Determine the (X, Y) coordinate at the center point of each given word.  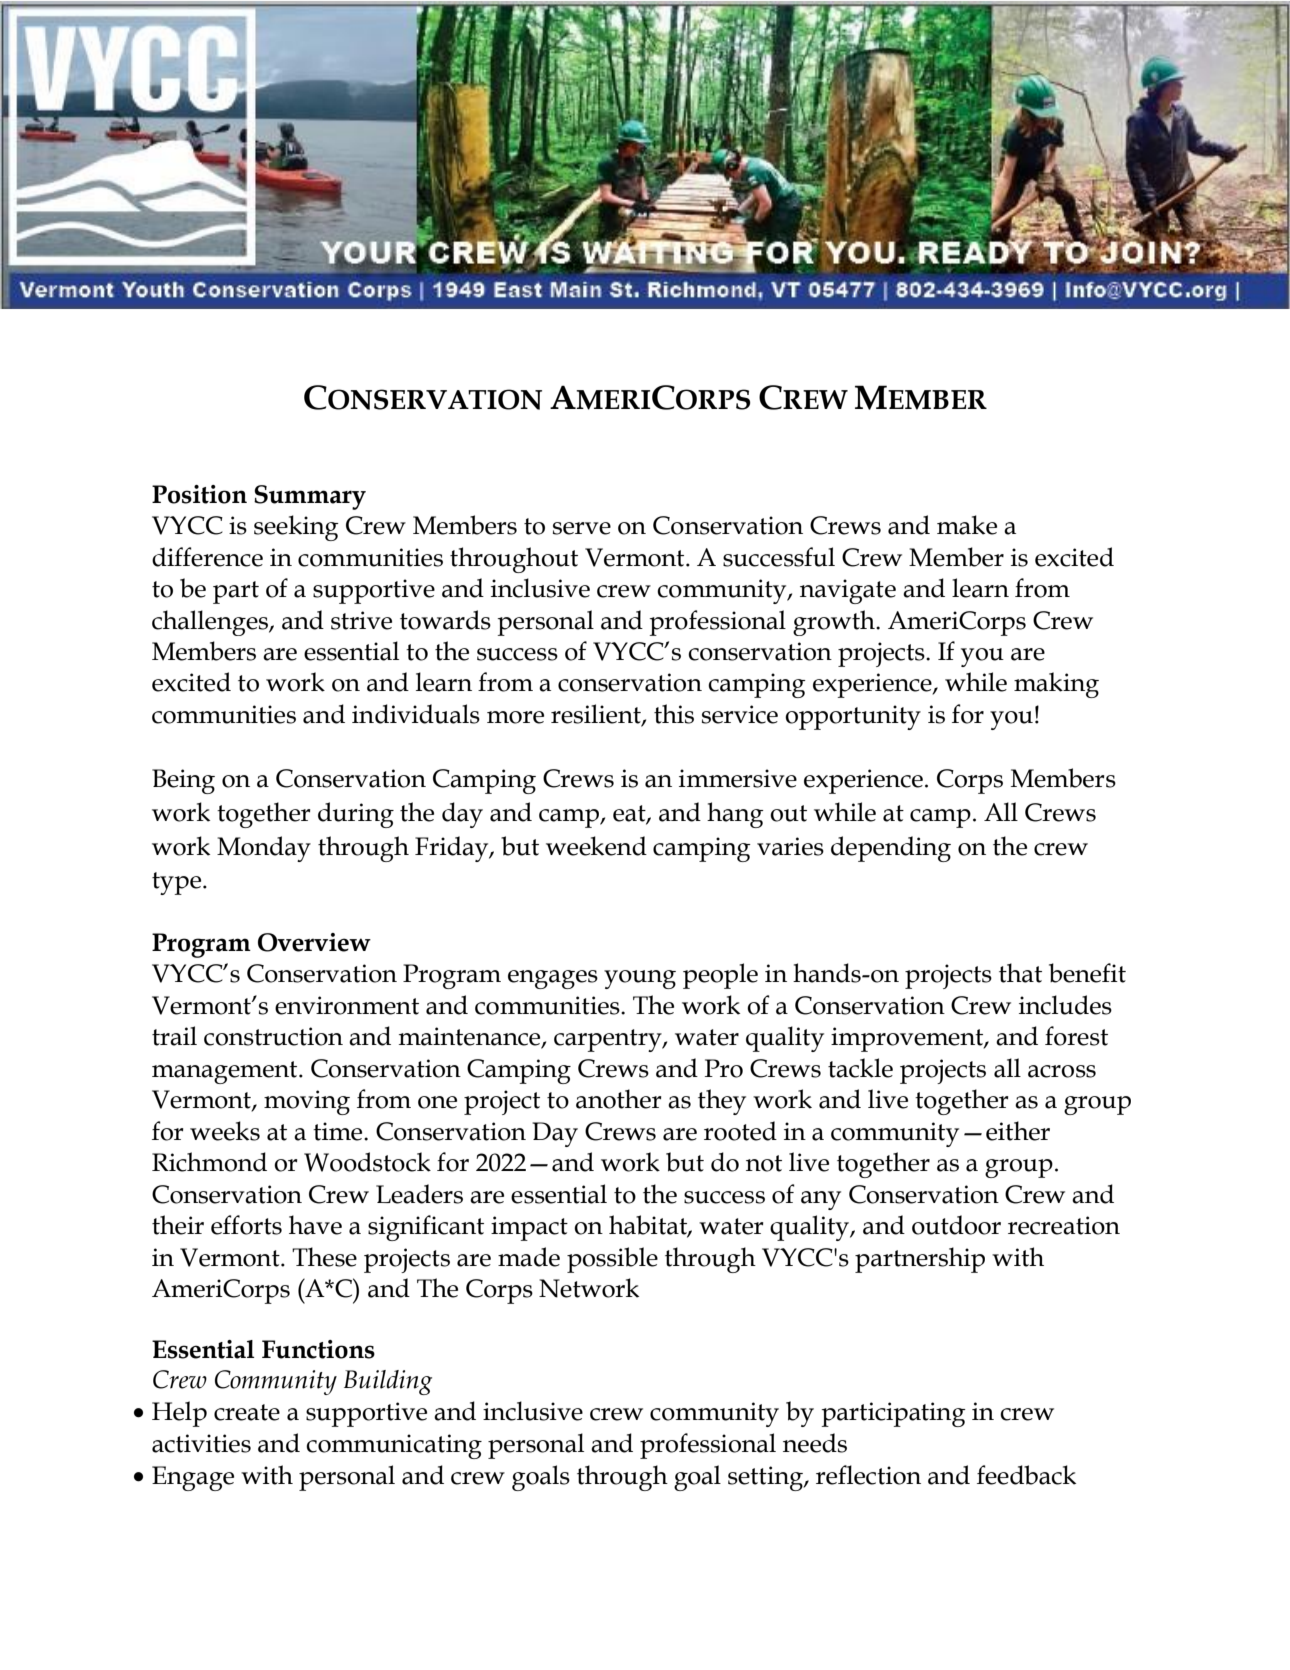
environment (347, 1005)
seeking (296, 528)
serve (582, 528)
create (247, 1412)
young (640, 979)
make (967, 525)
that (1020, 973)
